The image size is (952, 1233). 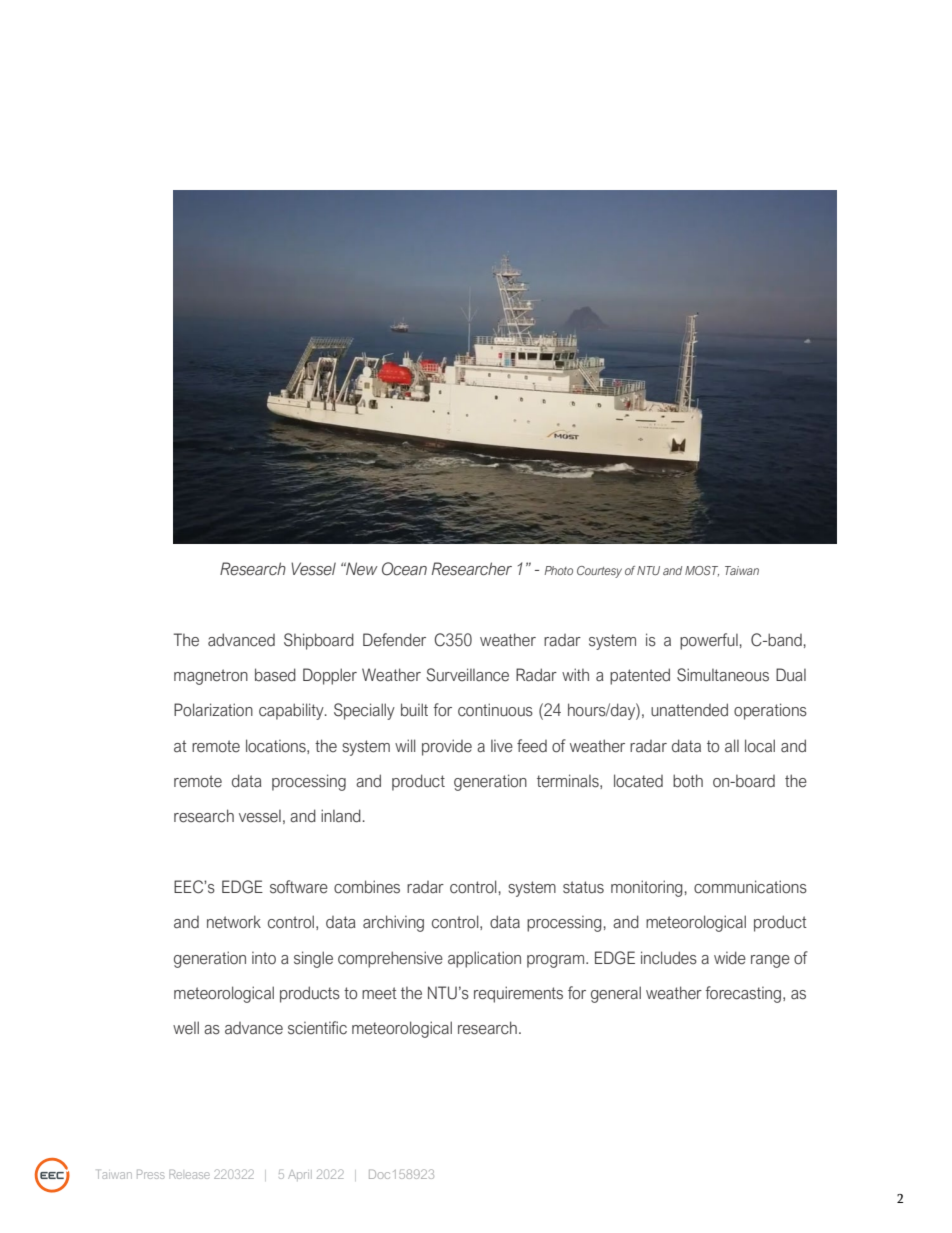 I want to click on Ocean, so click(x=404, y=569).
